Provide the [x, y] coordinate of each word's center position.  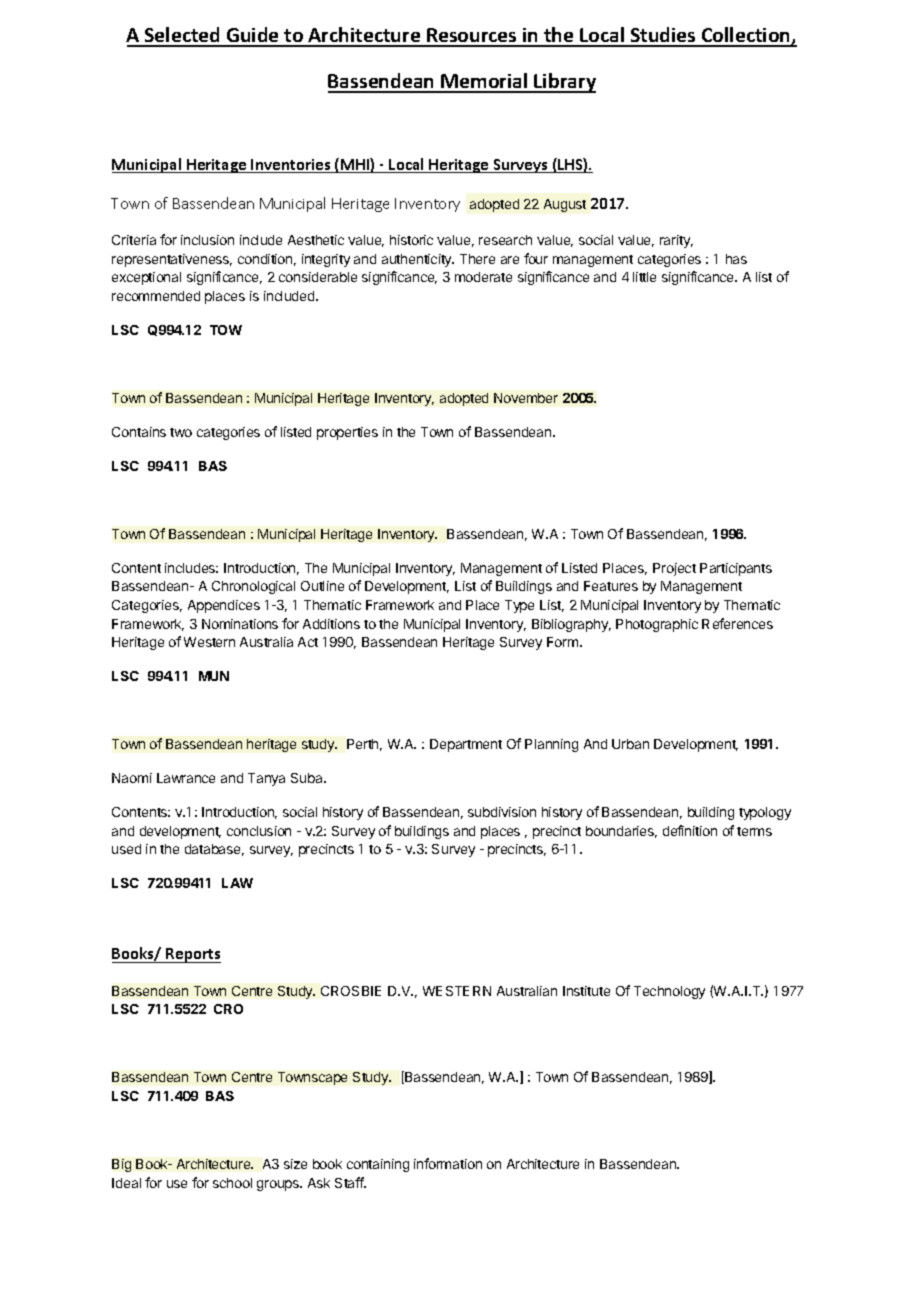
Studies [663, 36]
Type [519, 606]
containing [378, 1165]
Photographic [657, 625]
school [232, 1183]
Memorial [485, 82]
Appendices [224, 606]
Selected [183, 36]
